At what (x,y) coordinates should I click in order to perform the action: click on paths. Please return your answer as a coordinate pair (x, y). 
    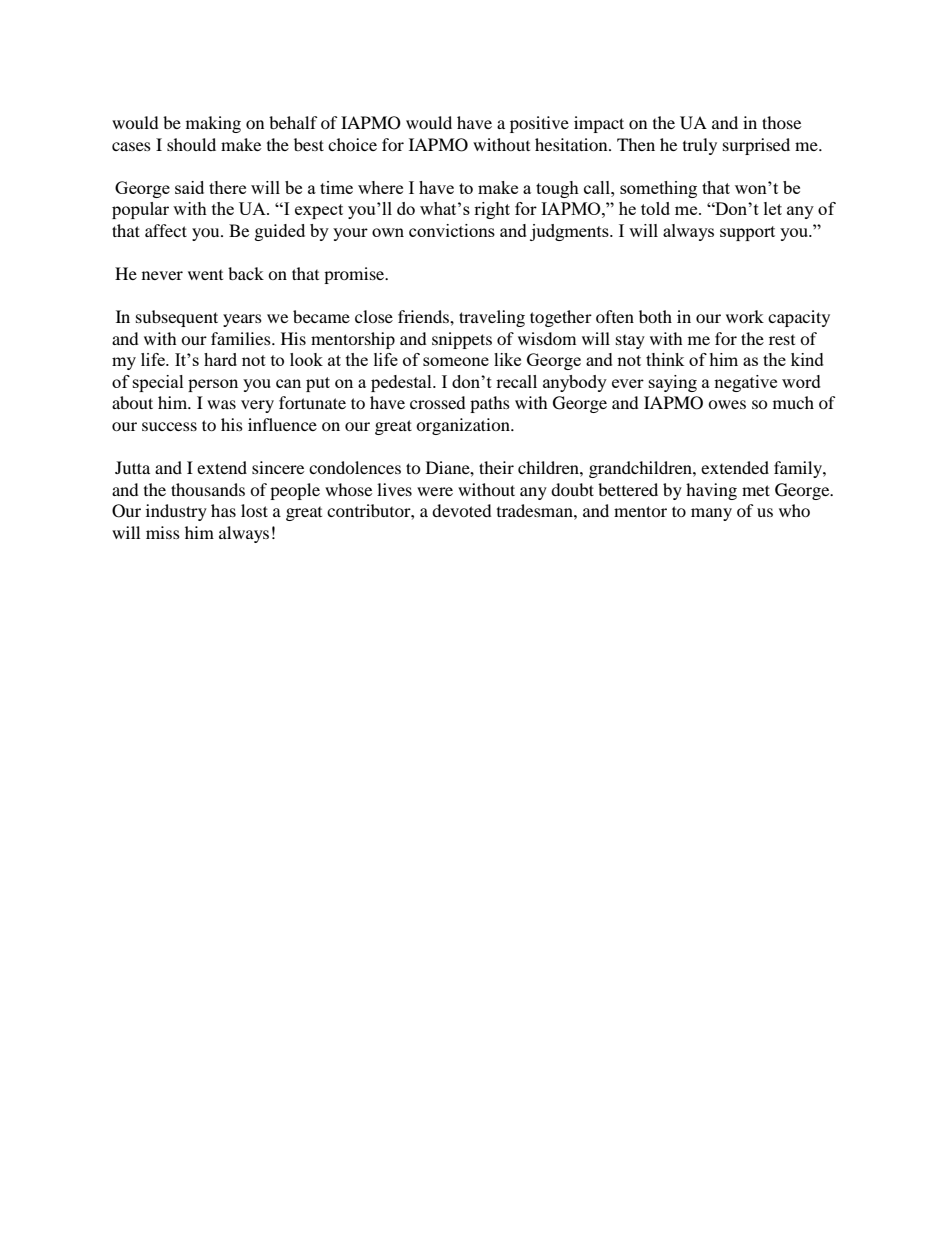
    Looking at the image, I should click on (490, 404).
